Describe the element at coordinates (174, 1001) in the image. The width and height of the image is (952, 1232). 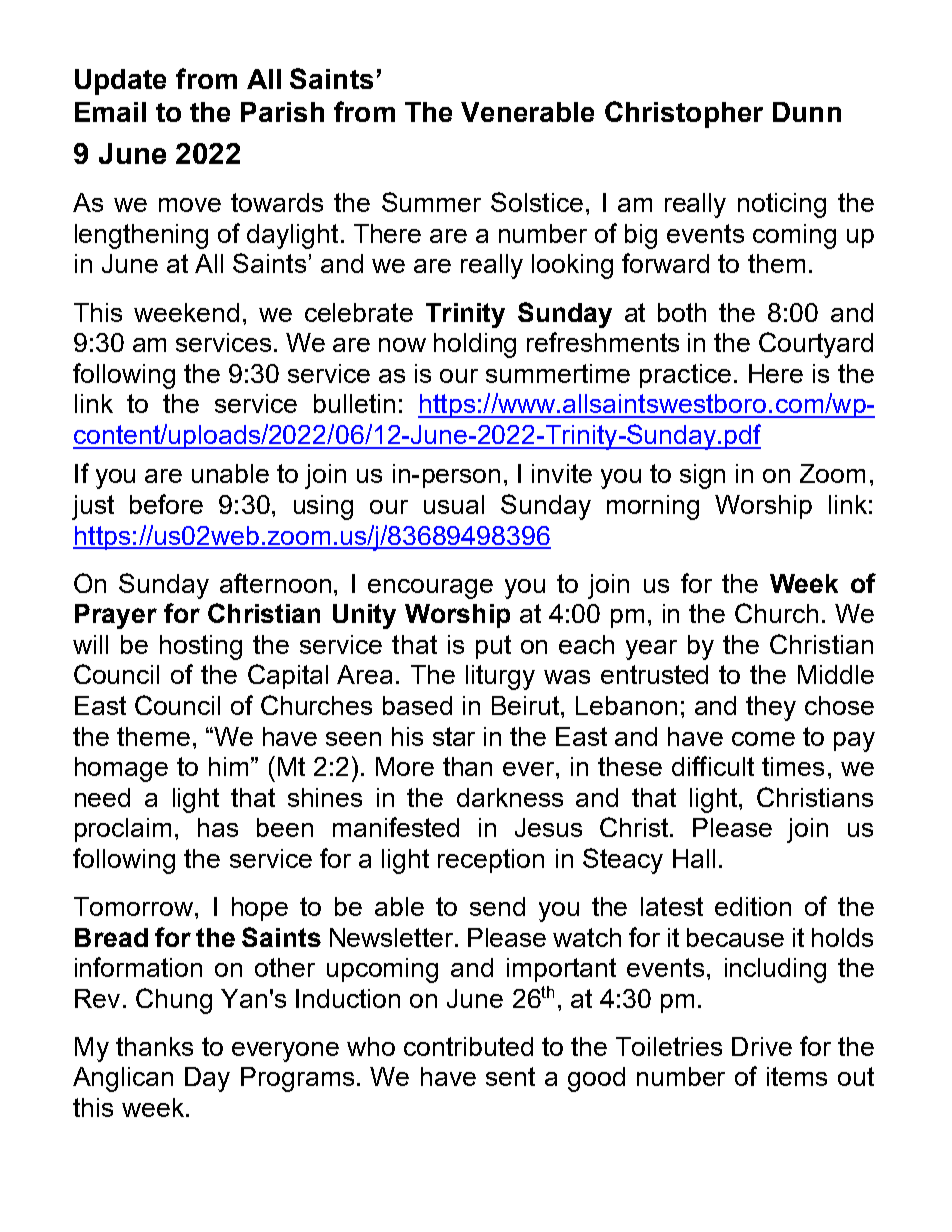
I see `Chung` at that location.
